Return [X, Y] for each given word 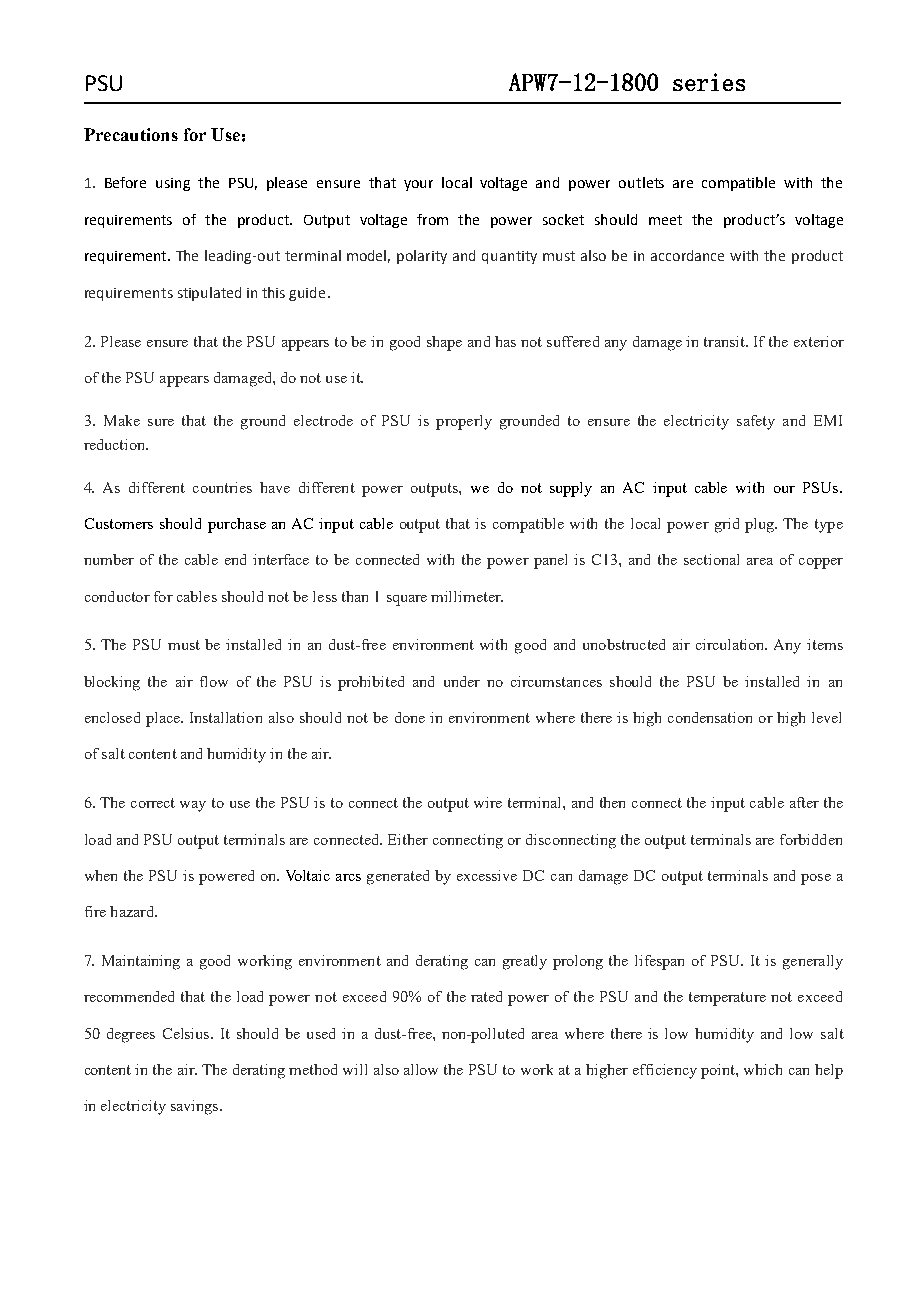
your [418, 185]
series [709, 82]
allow [421, 1069]
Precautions [131, 134]
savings [196, 1107]
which [763, 1069]
